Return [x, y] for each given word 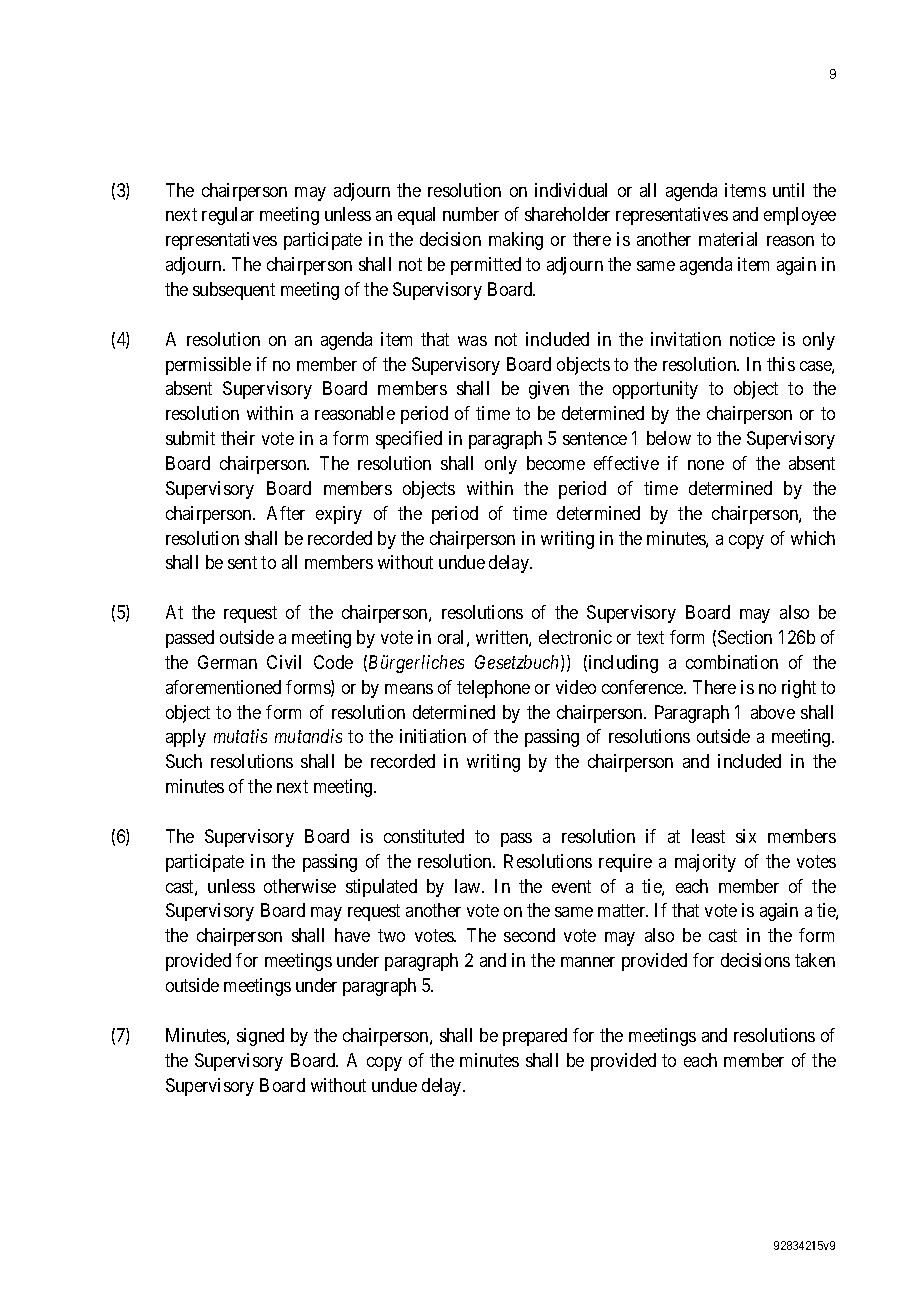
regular [228, 216]
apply [186, 738]
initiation [433, 736]
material [728, 239]
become [556, 463]
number [471, 214]
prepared [535, 1037]
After [286, 513]
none [706, 465]
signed [260, 1037]
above [773, 712]
